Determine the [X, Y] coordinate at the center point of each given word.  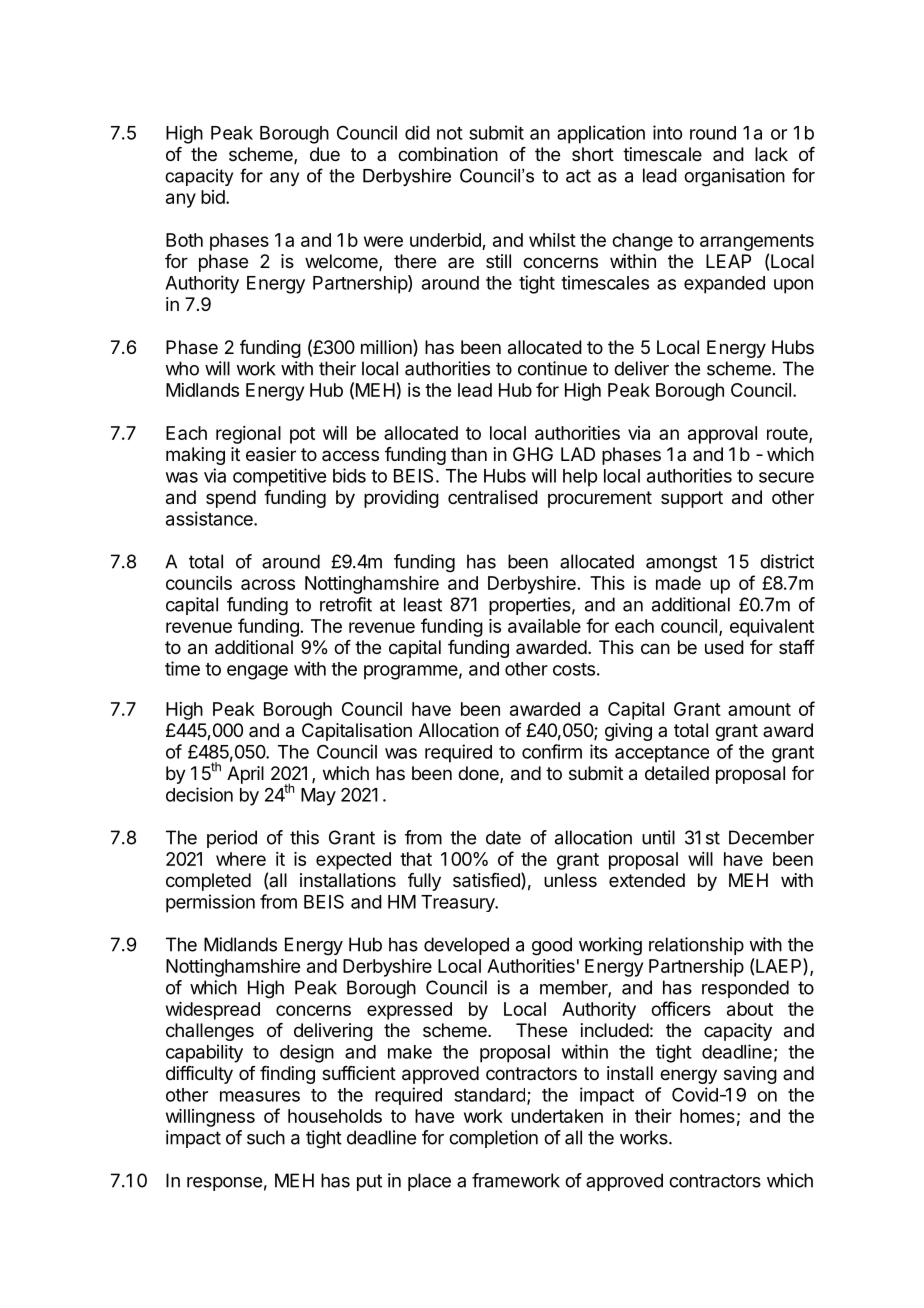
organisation [734, 177]
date [503, 837]
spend [231, 499]
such [266, 1137]
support [692, 499]
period [232, 839]
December [771, 837]
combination [448, 154]
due [325, 154]
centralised [493, 497]
